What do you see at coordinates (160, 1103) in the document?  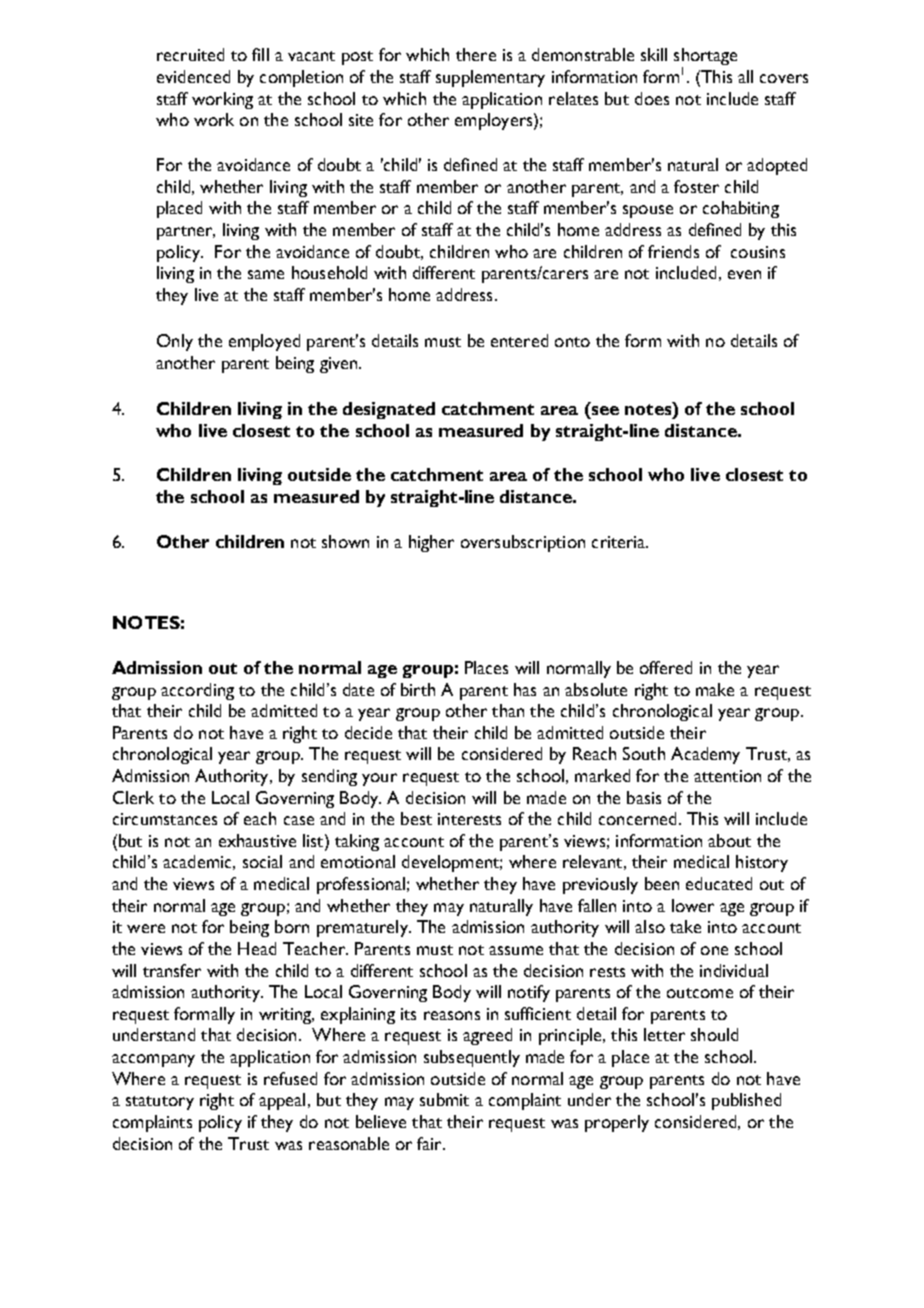 I see `statutory` at bounding box center [160, 1103].
